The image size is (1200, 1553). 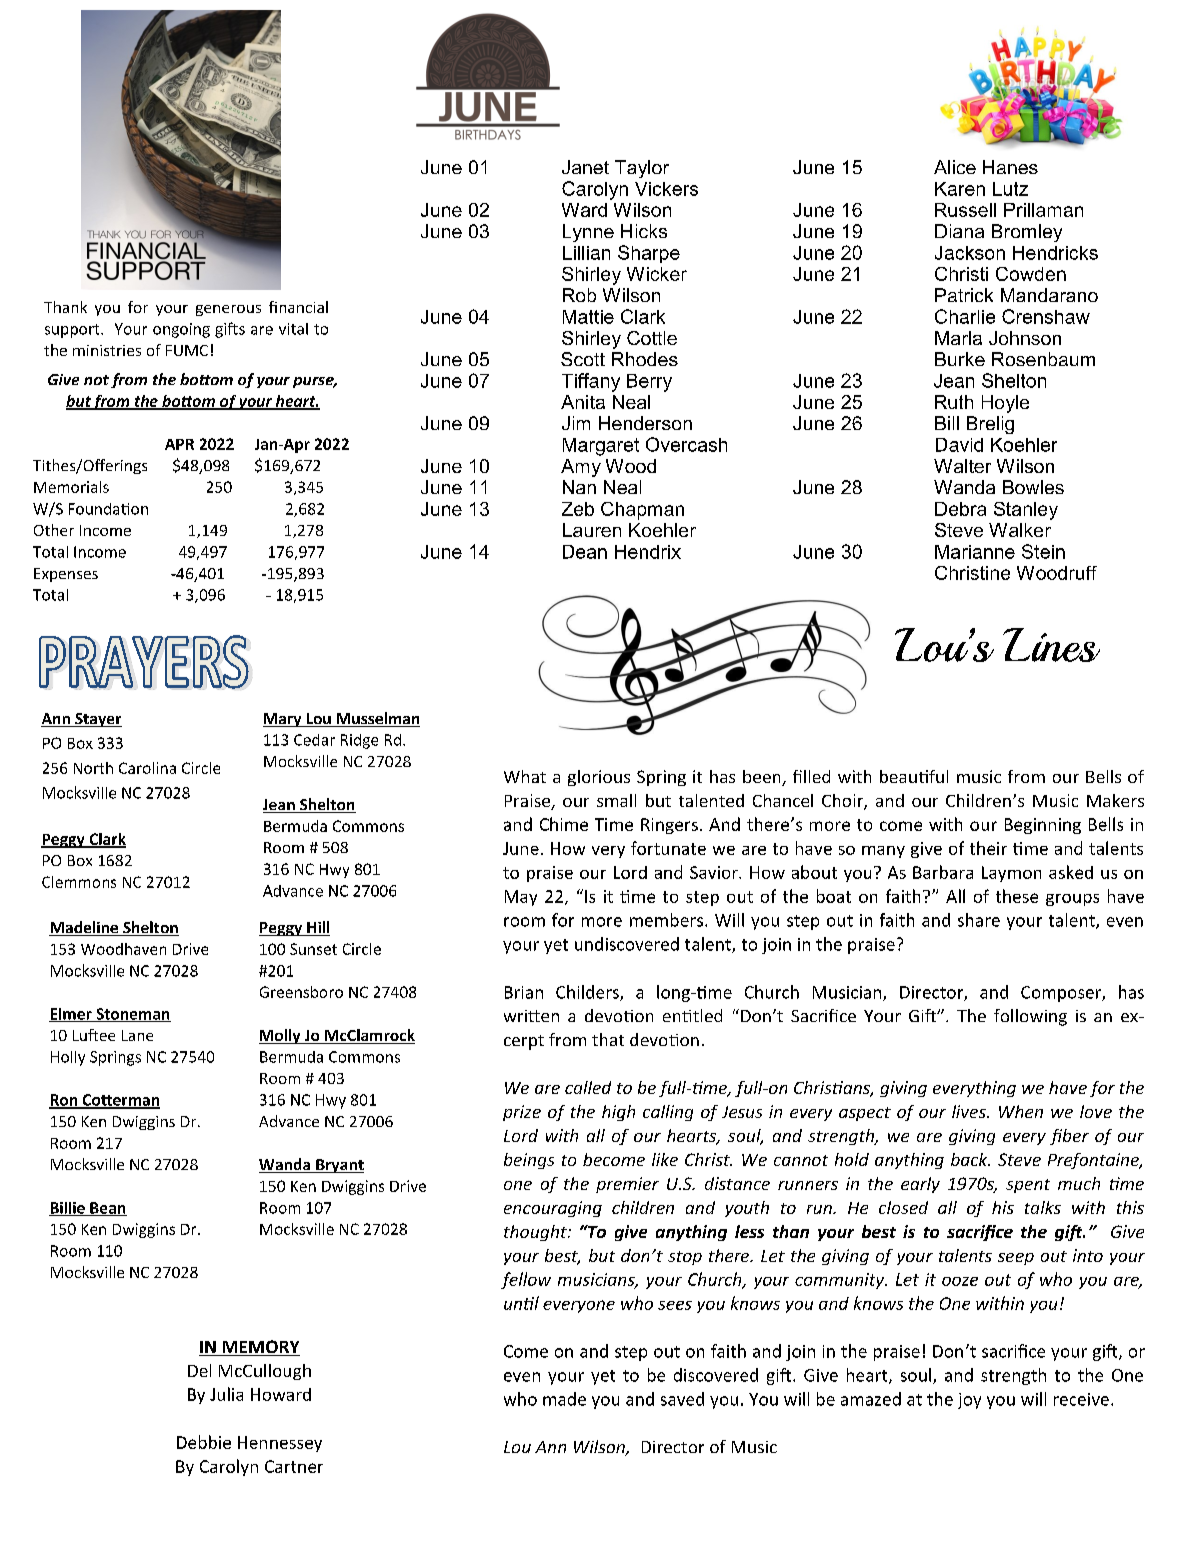 I want to click on small, so click(x=616, y=800).
